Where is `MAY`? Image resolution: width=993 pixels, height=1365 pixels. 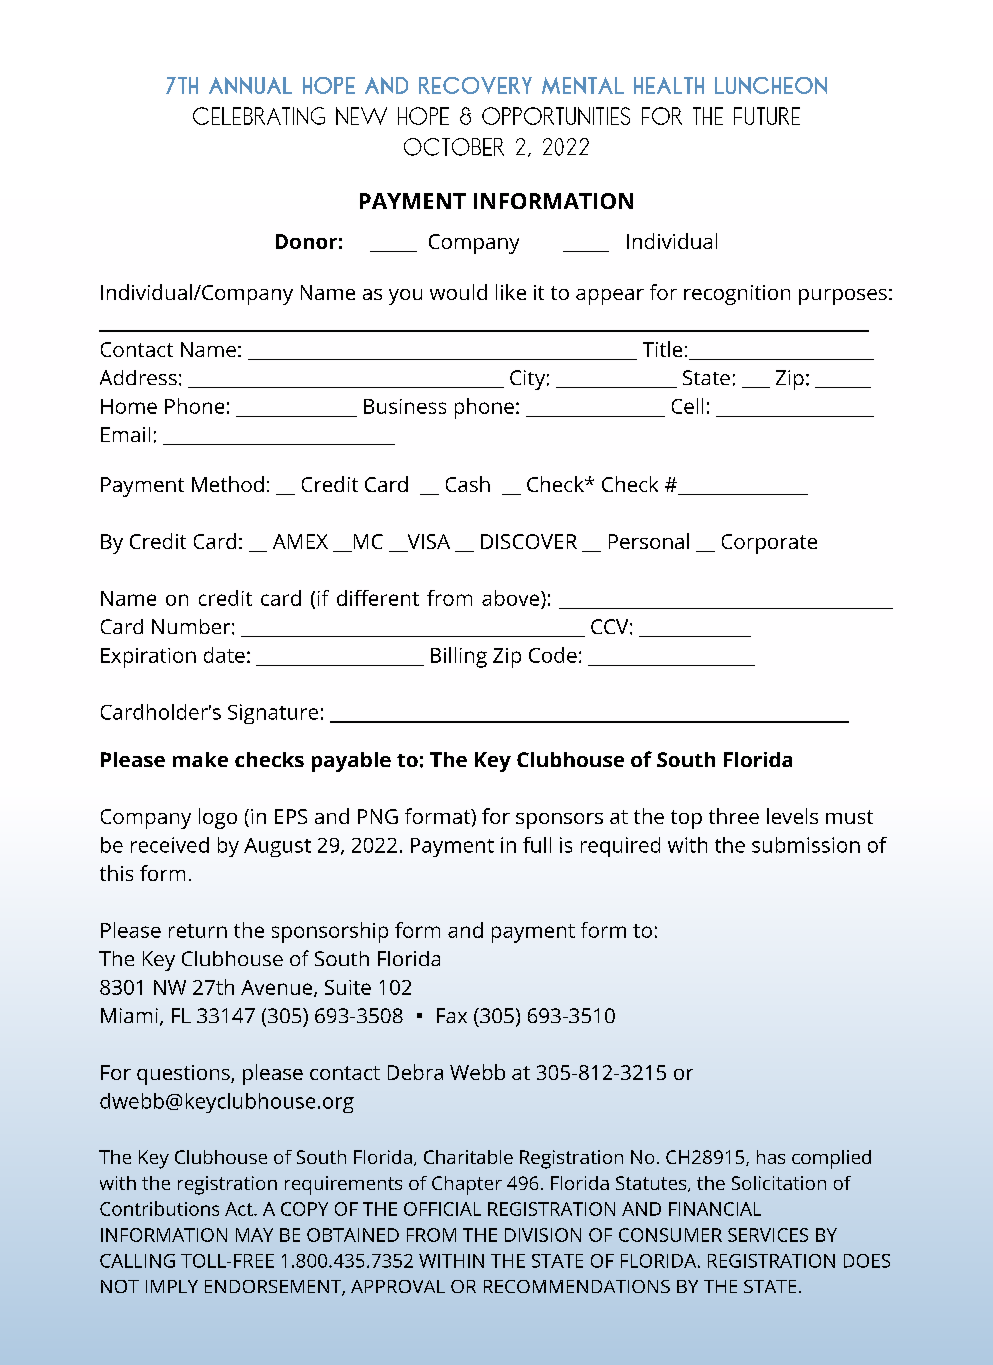 MAY is located at coordinates (254, 1235).
